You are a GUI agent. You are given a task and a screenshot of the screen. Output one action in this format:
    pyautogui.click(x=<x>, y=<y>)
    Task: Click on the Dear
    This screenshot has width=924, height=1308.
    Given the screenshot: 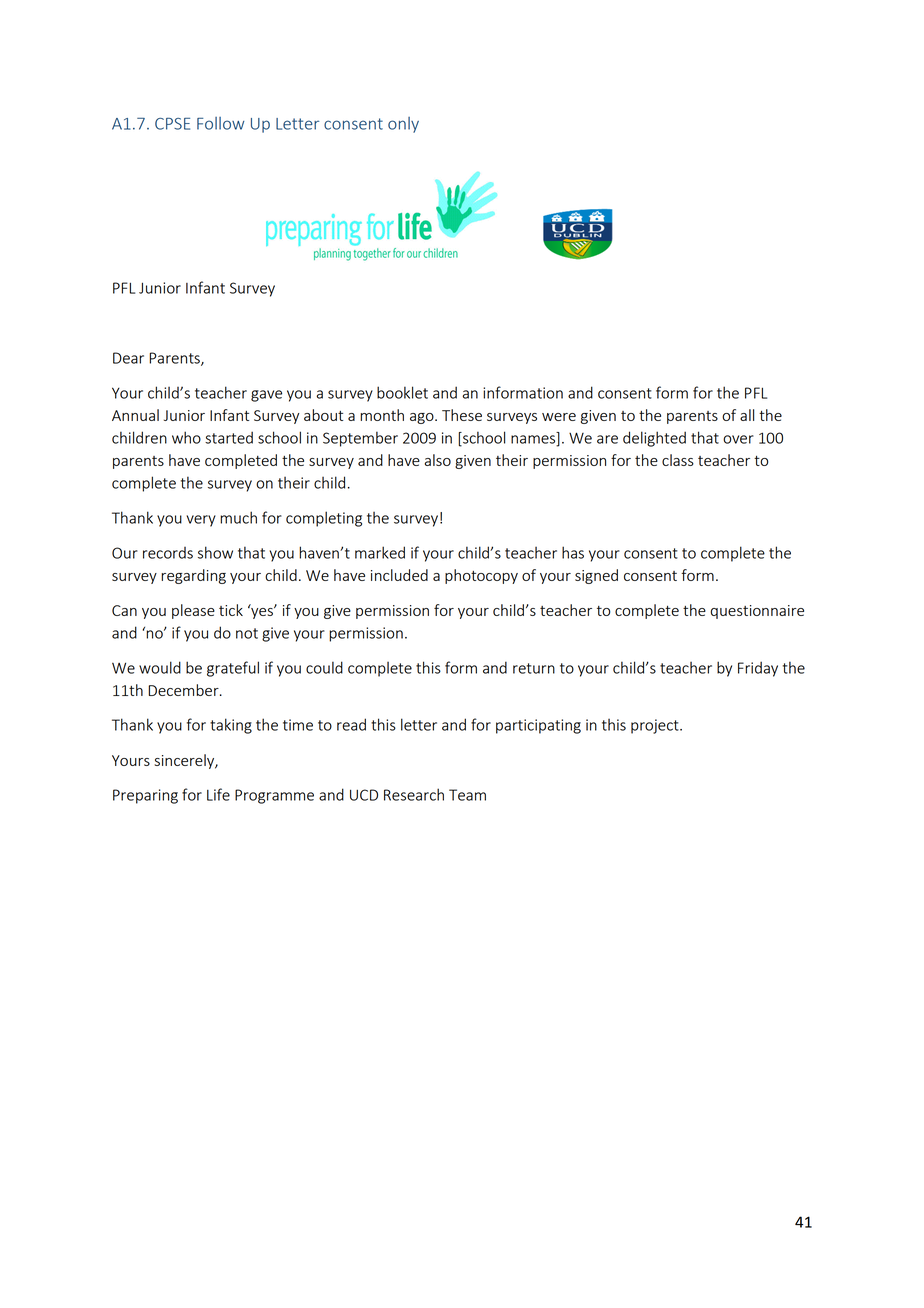 What is the action you would take?
    pyautogui.click(x=128, y=358)
